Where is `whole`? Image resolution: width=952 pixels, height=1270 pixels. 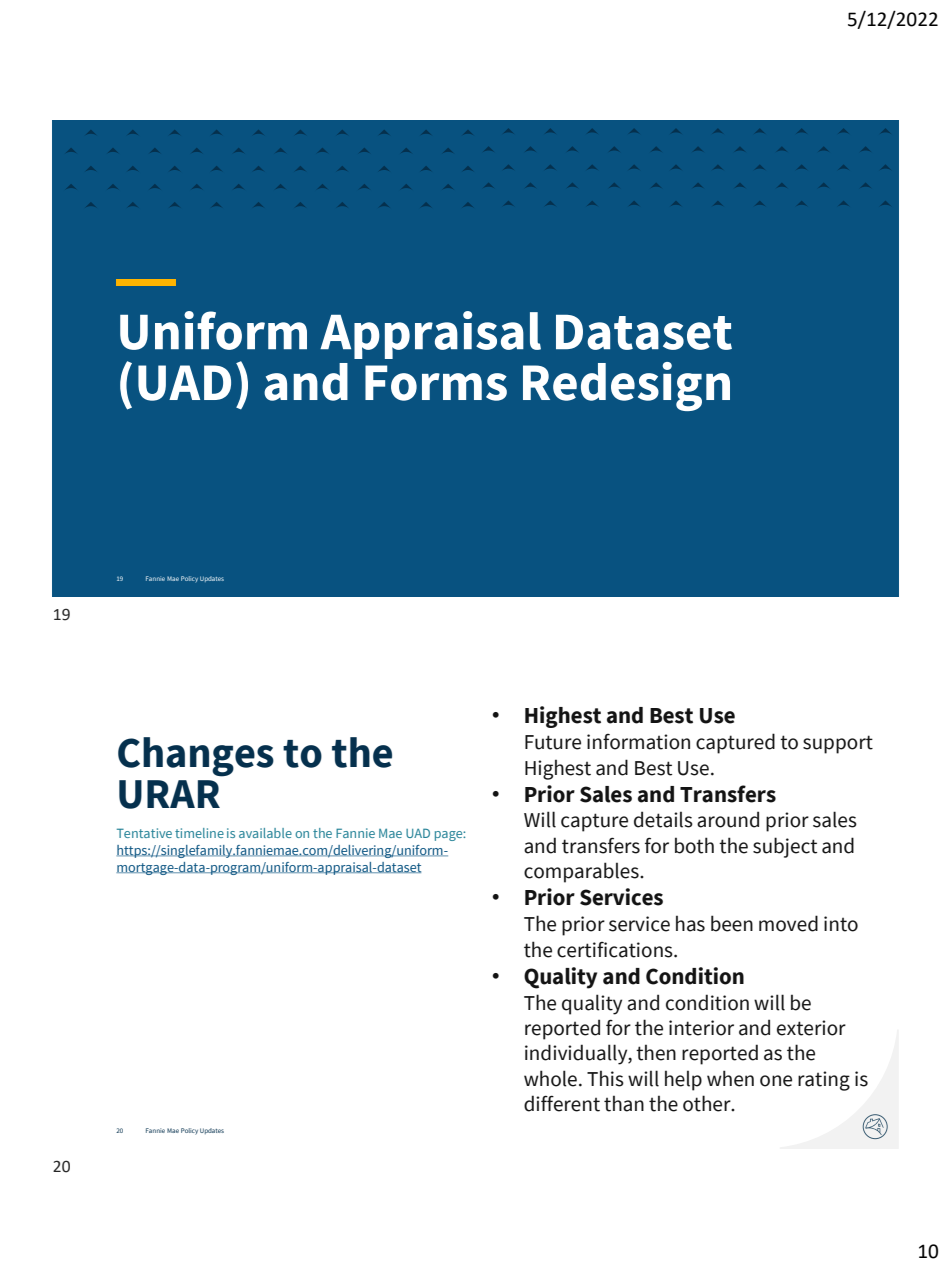 whole is located at coordinates (550, 1078).
